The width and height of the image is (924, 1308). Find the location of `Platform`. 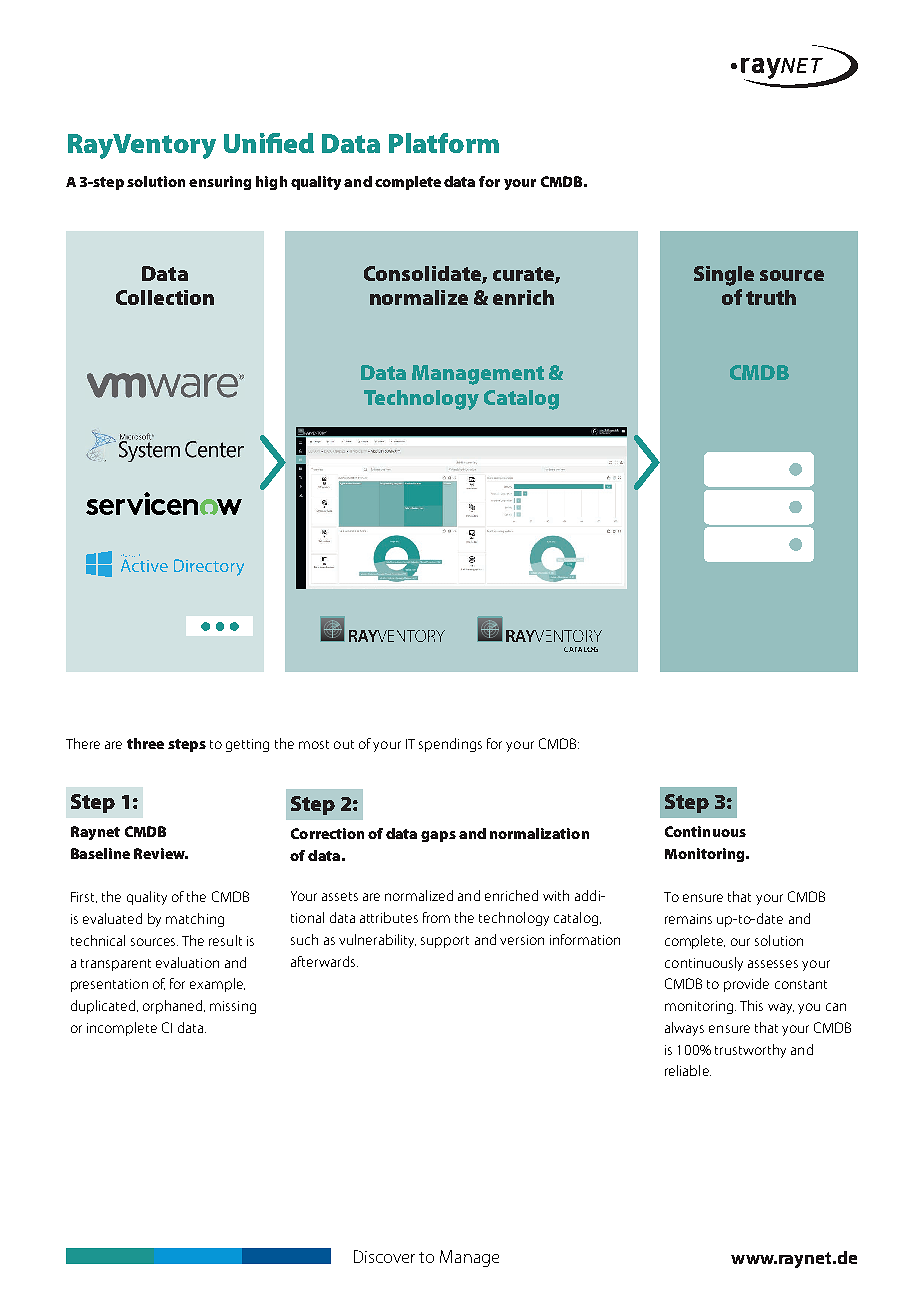

Platform is located at coordinates (444, 143).
